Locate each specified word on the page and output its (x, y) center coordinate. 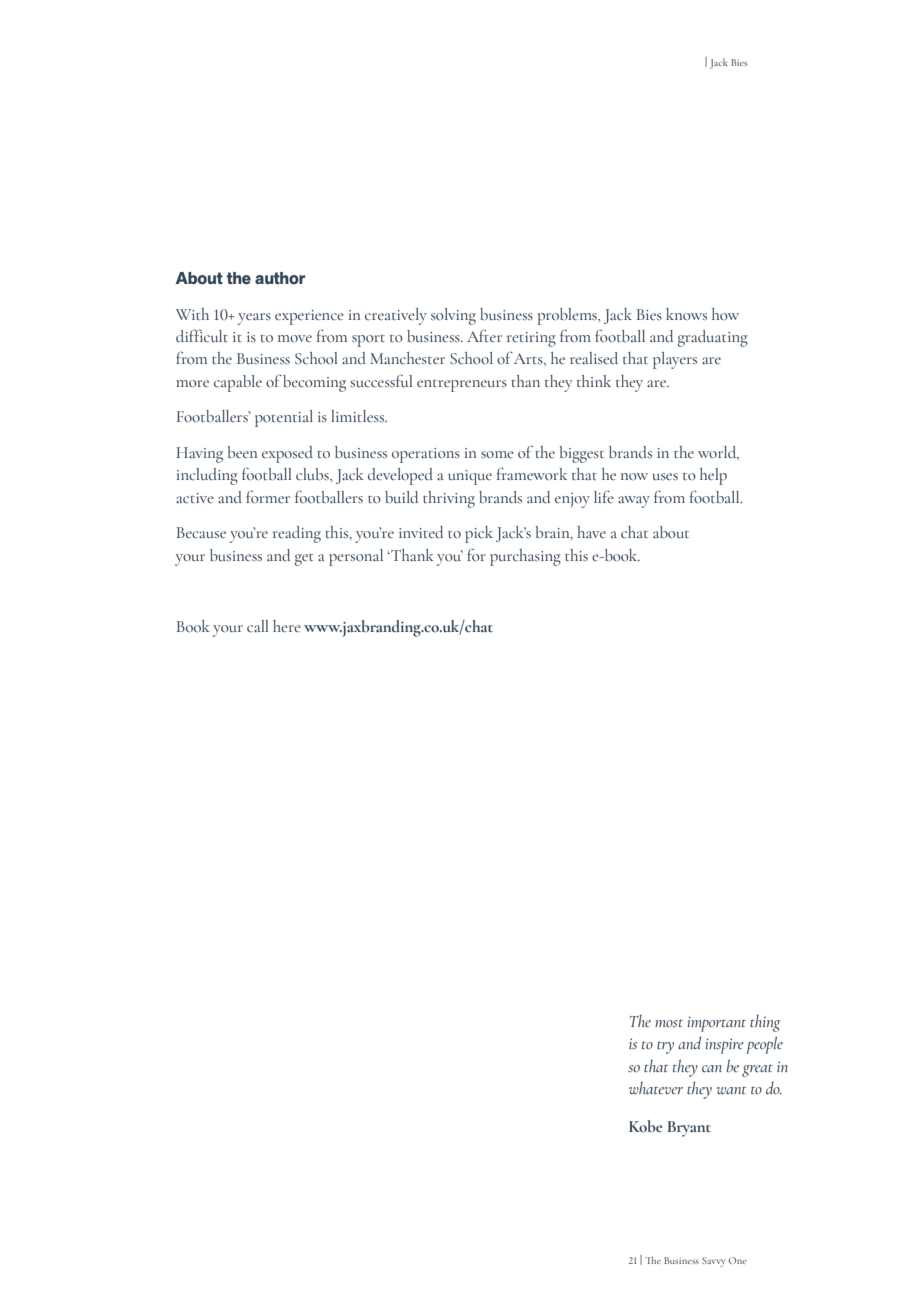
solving (453, 316)
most (669, 1023)
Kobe (645, 1126)
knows (686, 314)
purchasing (525, 557)
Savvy (713, 1262)
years (254, 319)
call (257, 626)
